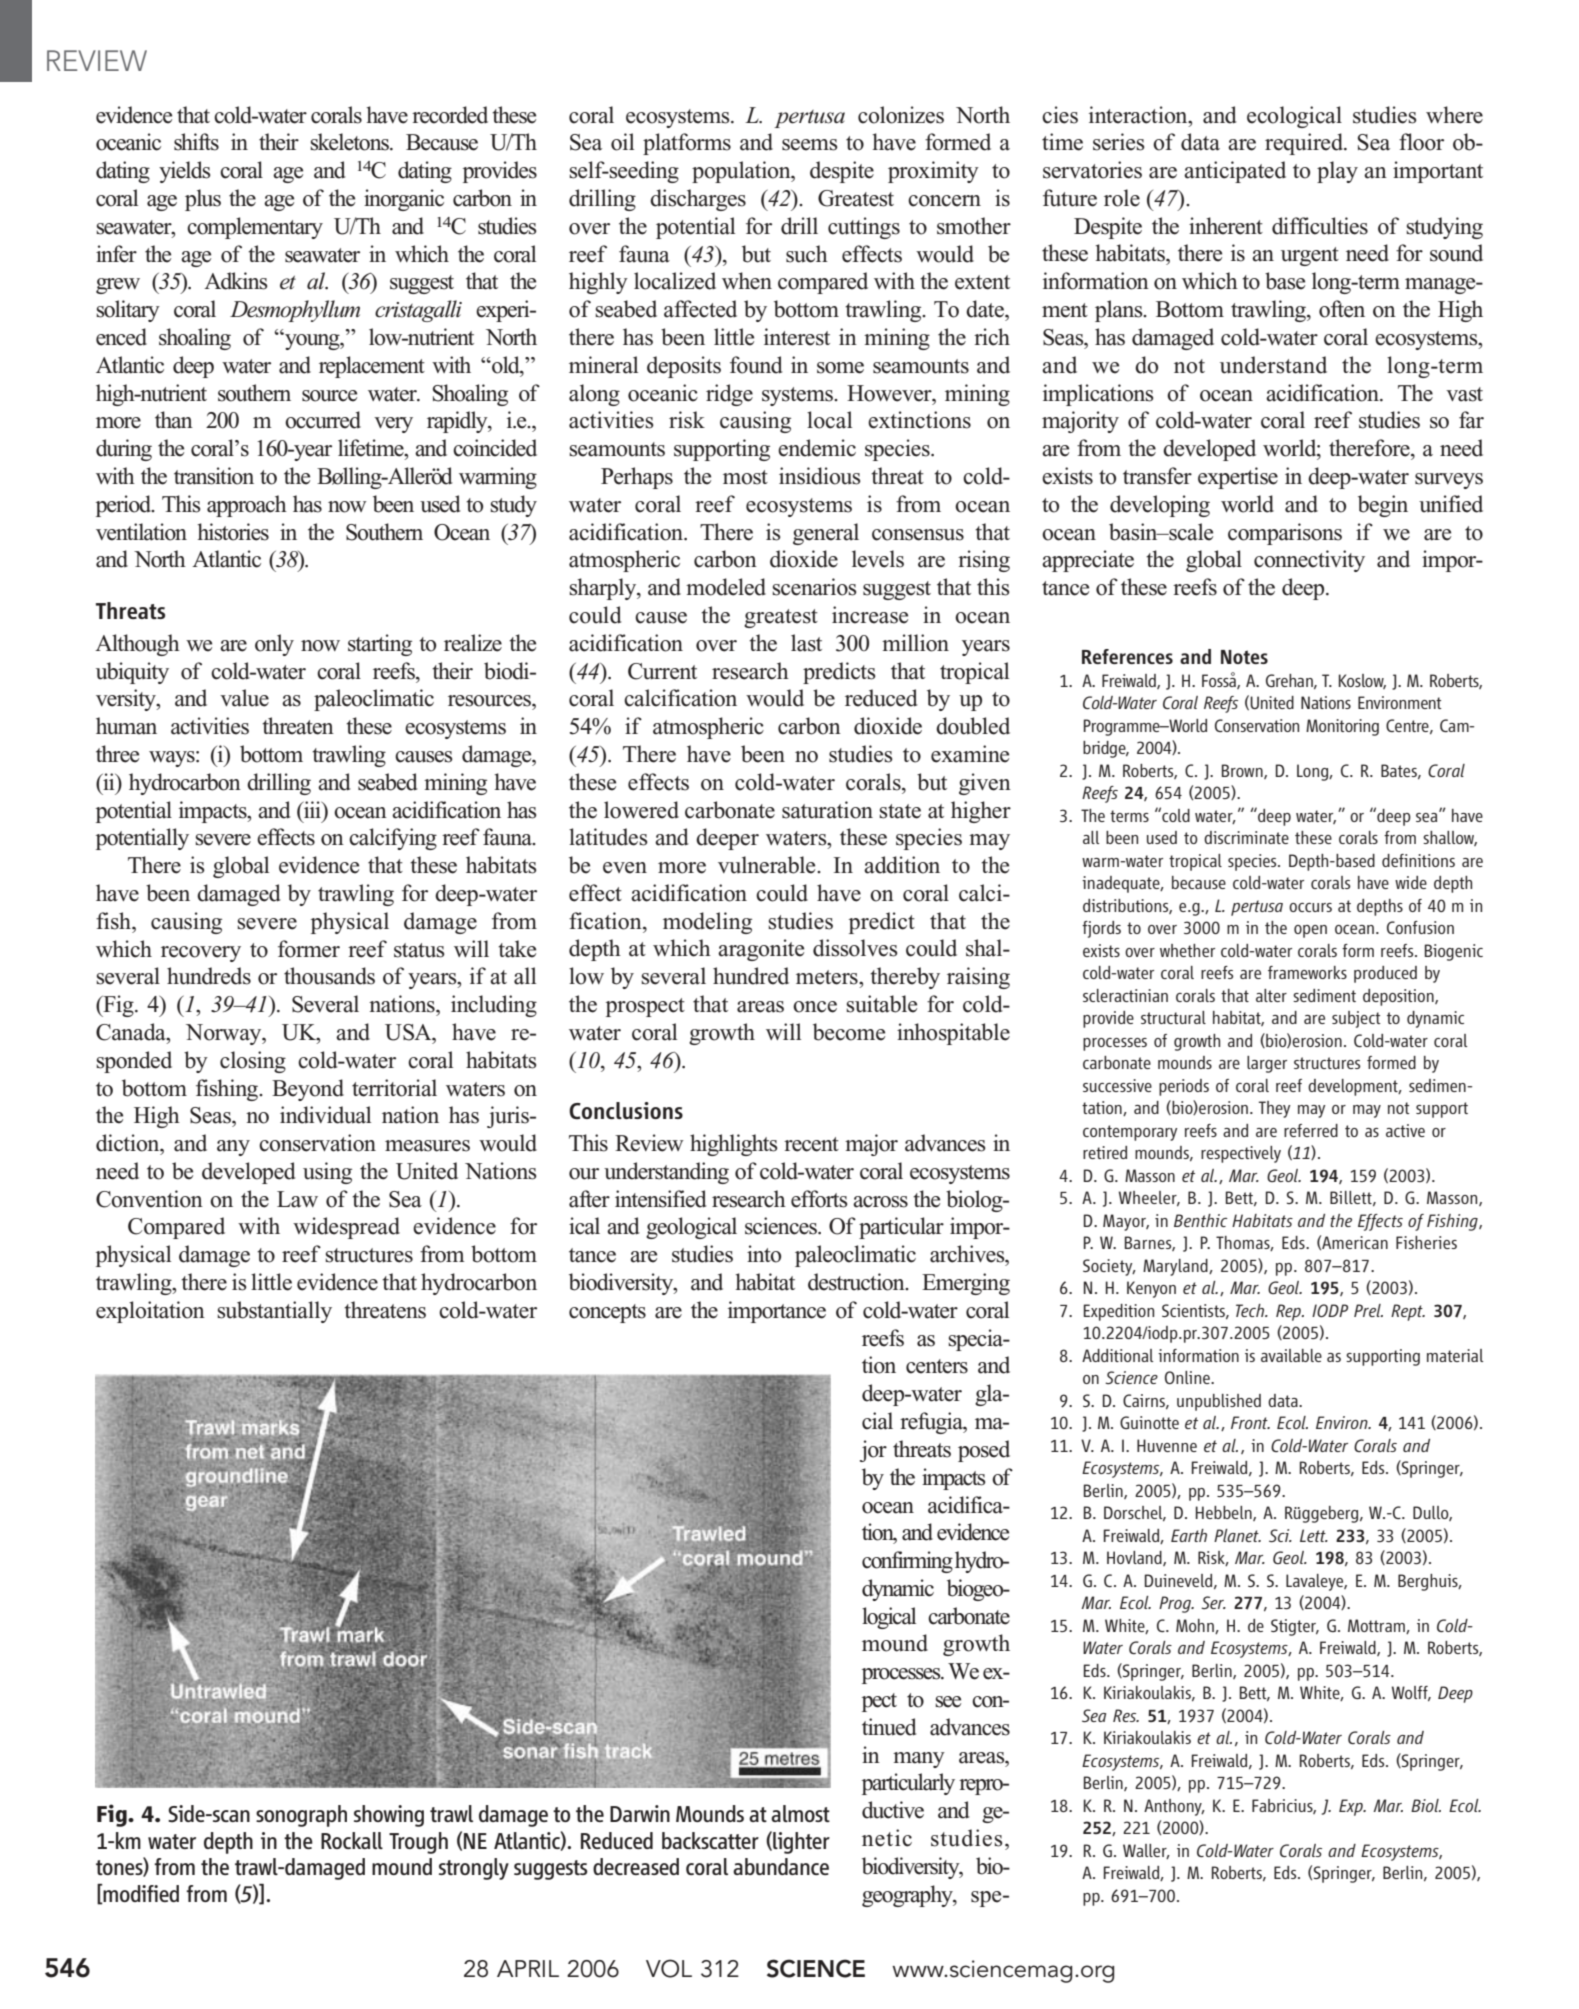 The width and height of the screenshot is (1579, 2009). I want to click on play, so click(1337, 172).
